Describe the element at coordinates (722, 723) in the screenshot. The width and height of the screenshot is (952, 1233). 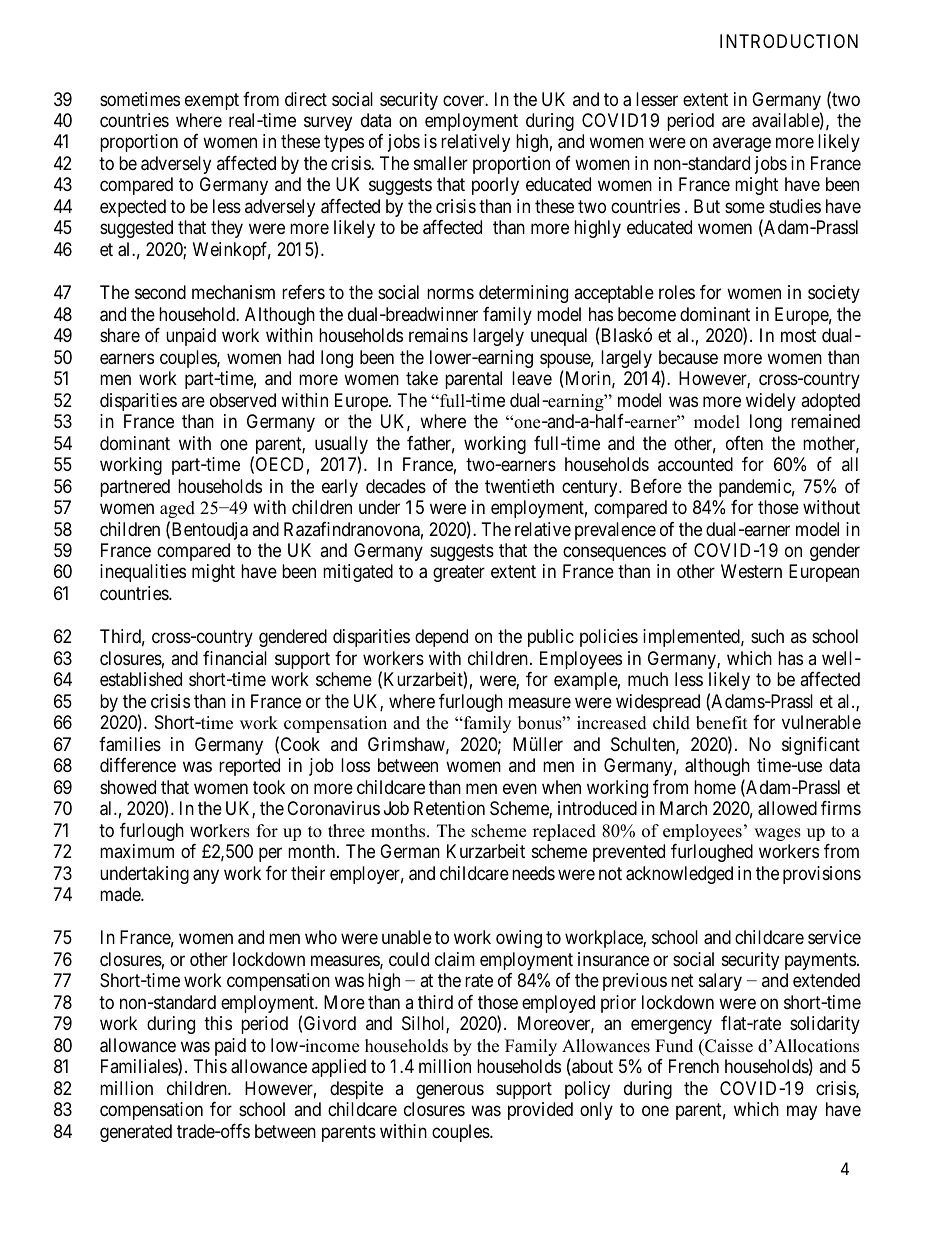
I see `benefit` at that location.
